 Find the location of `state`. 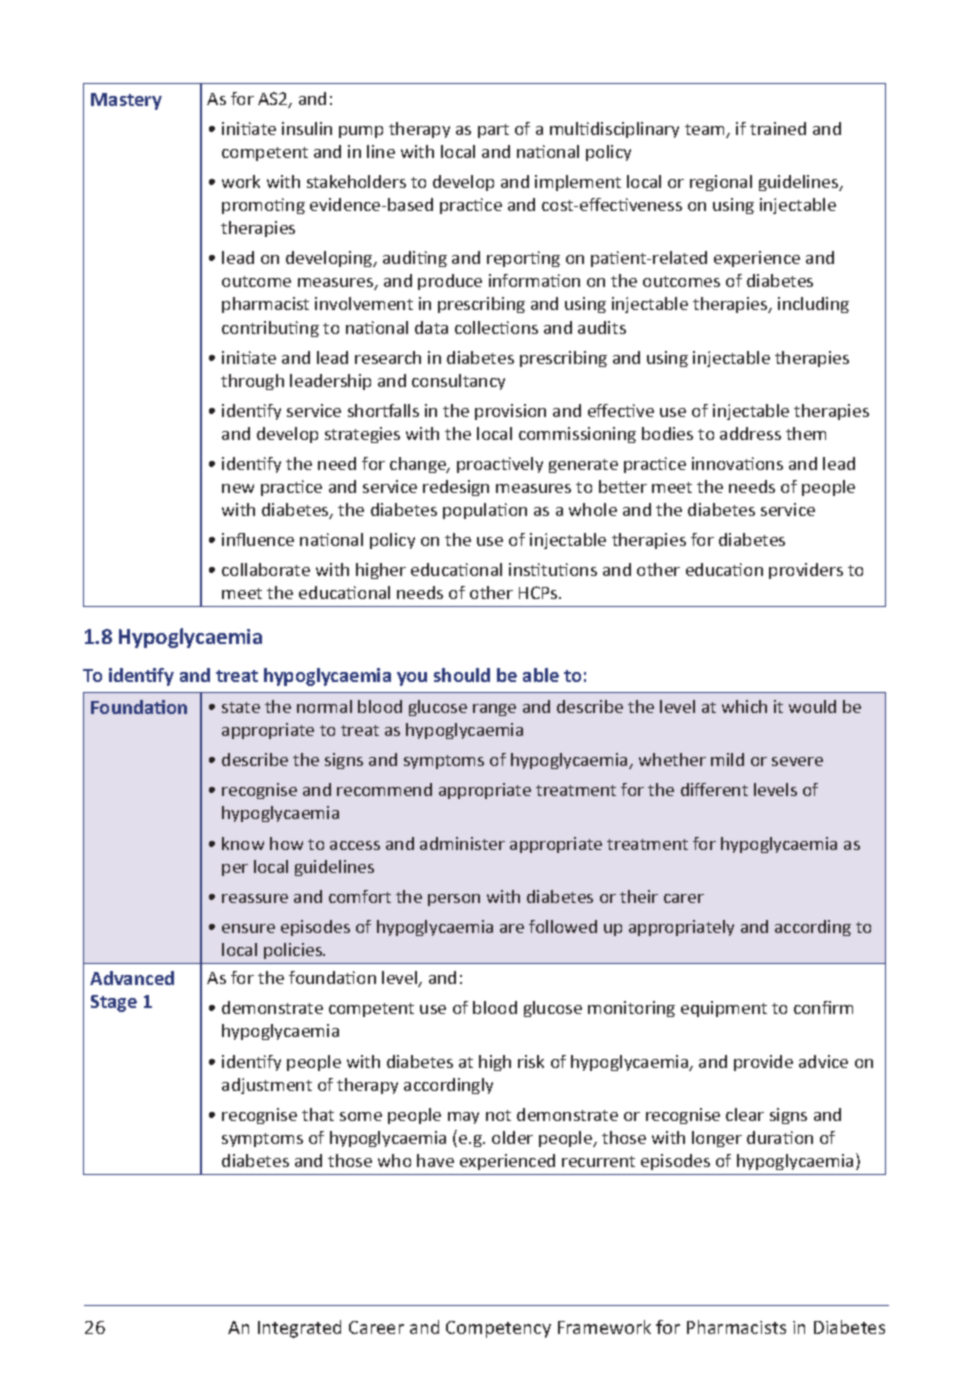

state is located at coordinates (241, 707).
